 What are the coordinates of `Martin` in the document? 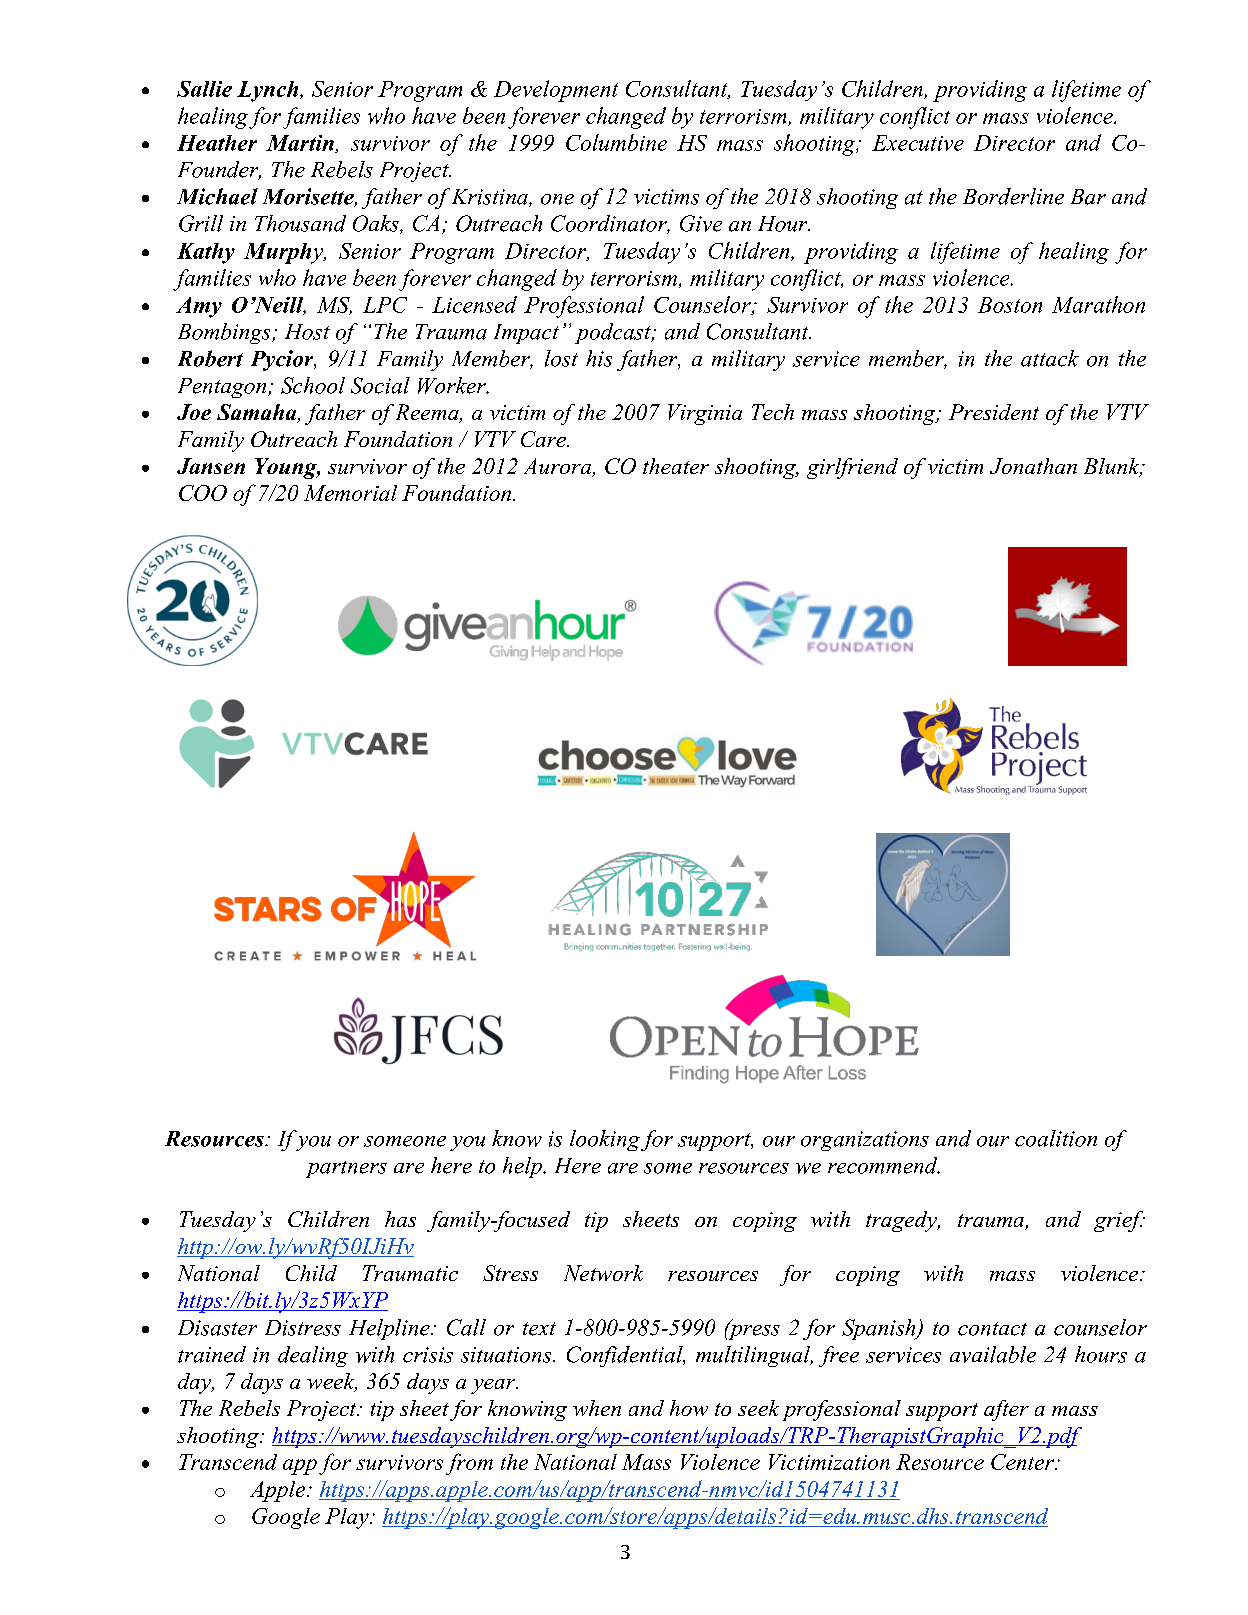 It's located at (301, 144).
